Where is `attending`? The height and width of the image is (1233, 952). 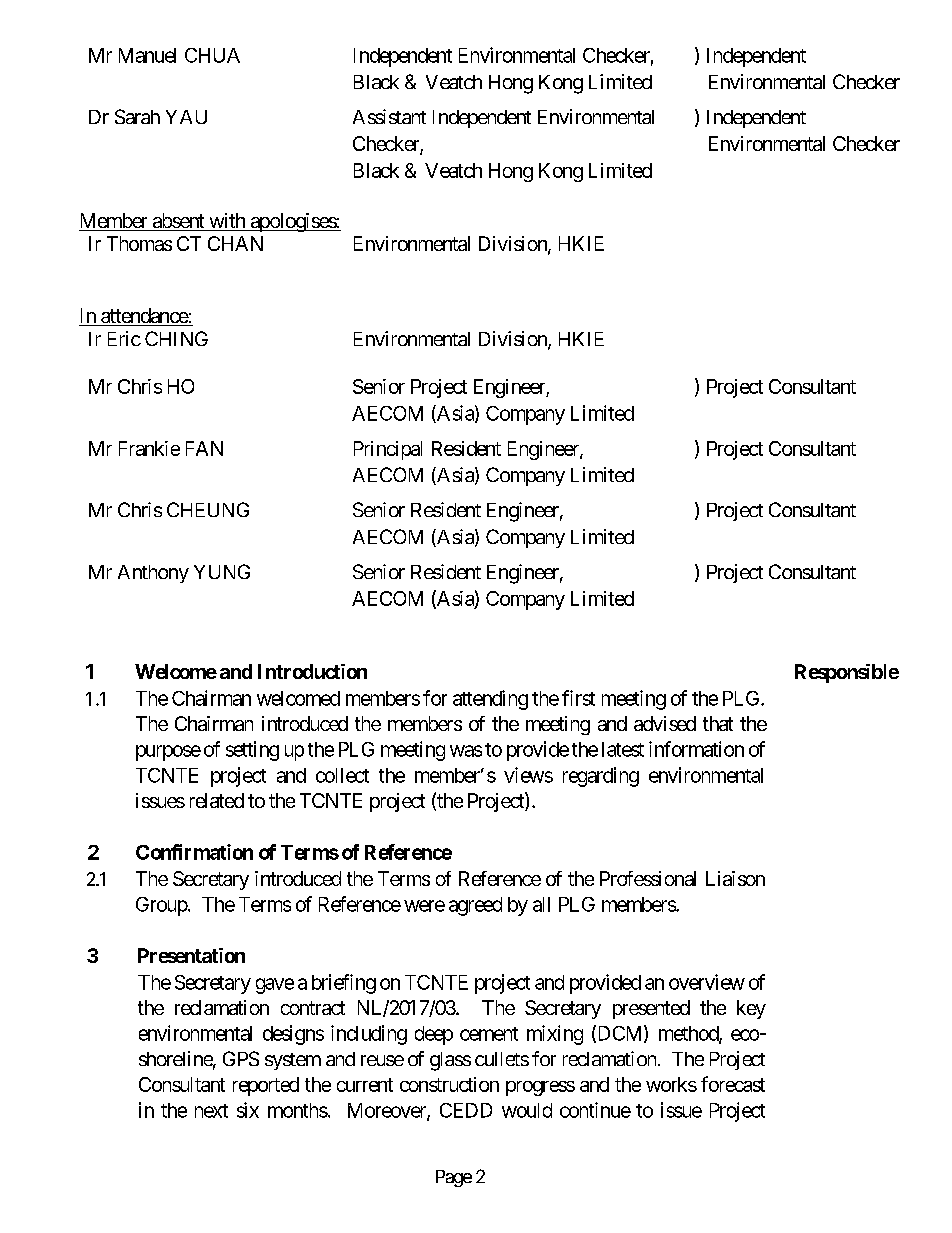
attending is located at coordinates (490, 700).
